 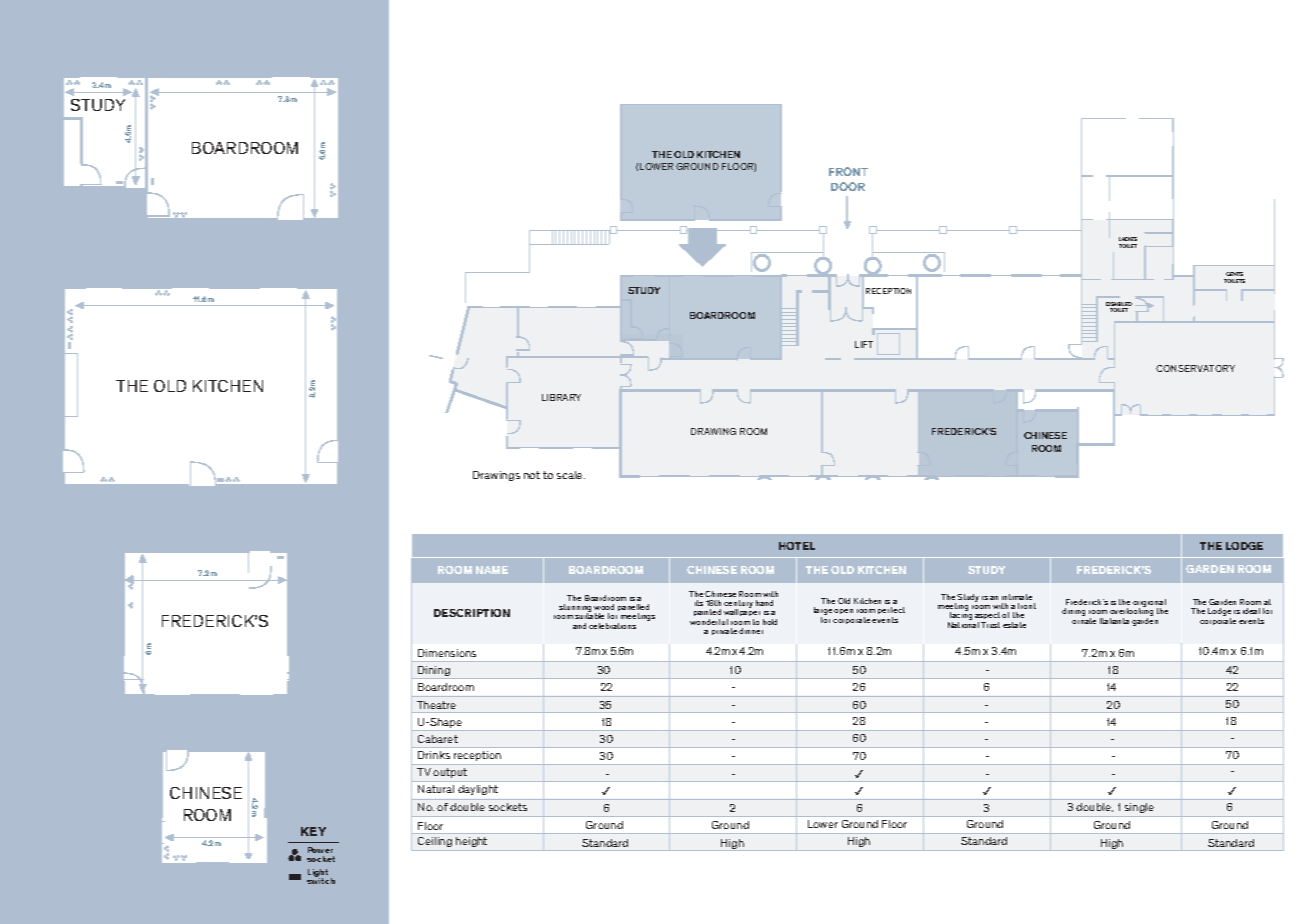 I want to click on scale, so click(x=571, y=475).
